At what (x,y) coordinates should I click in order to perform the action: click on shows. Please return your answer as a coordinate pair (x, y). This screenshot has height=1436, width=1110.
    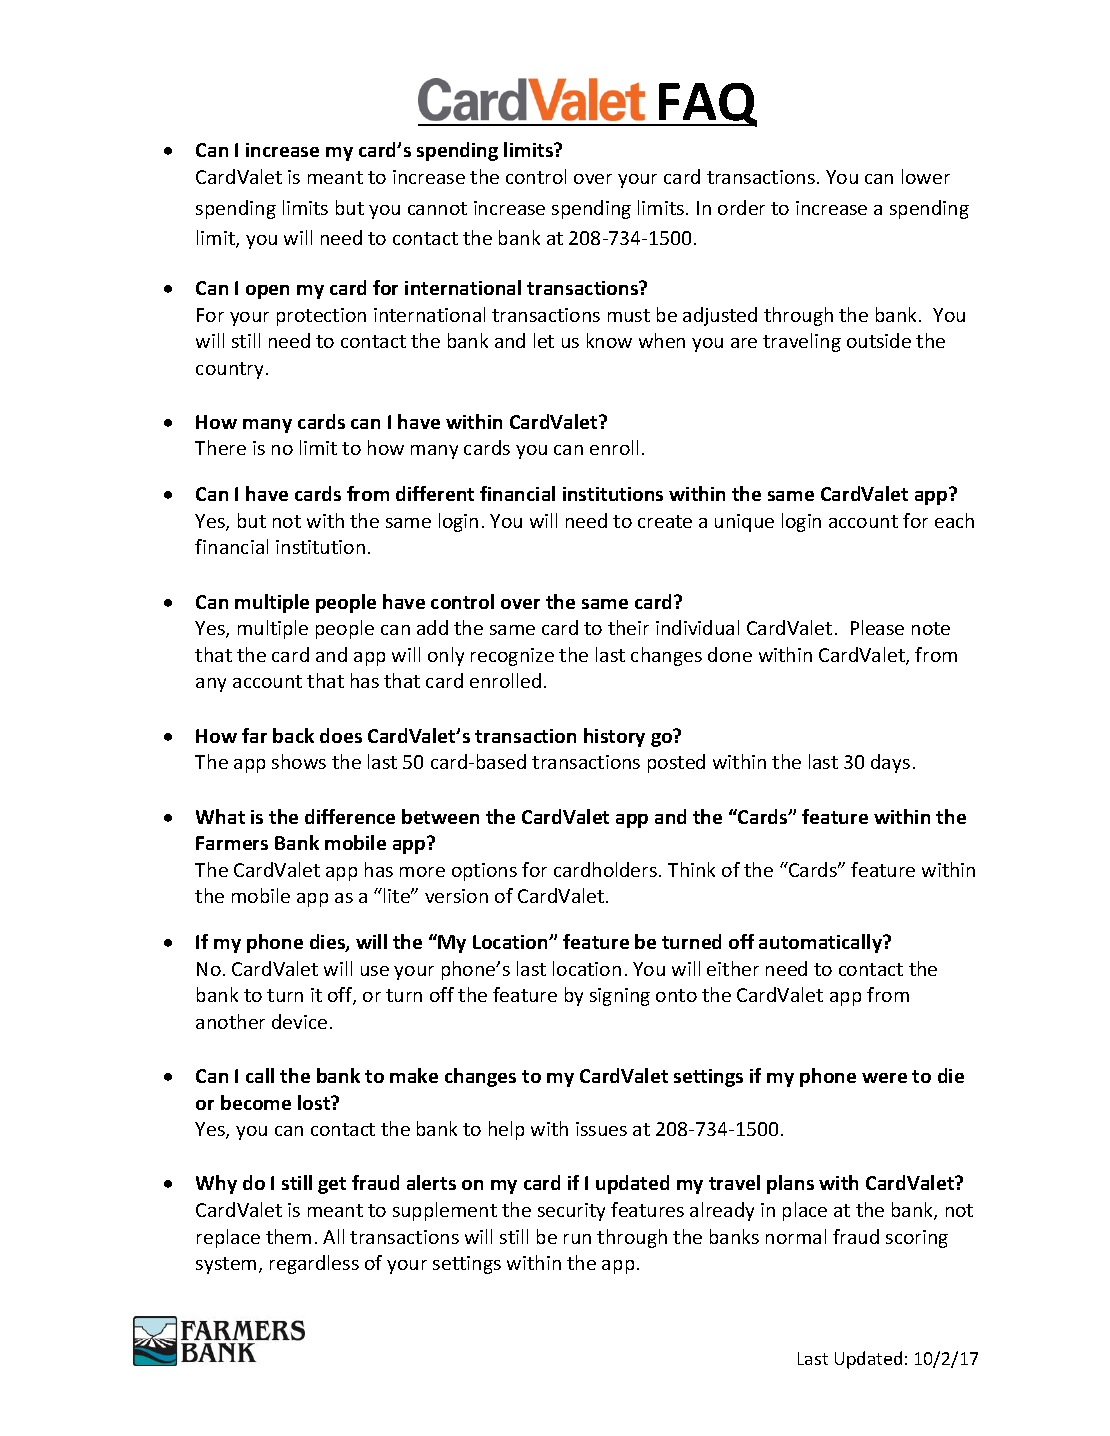
    Looking at the image, I should click on (299, 761).
